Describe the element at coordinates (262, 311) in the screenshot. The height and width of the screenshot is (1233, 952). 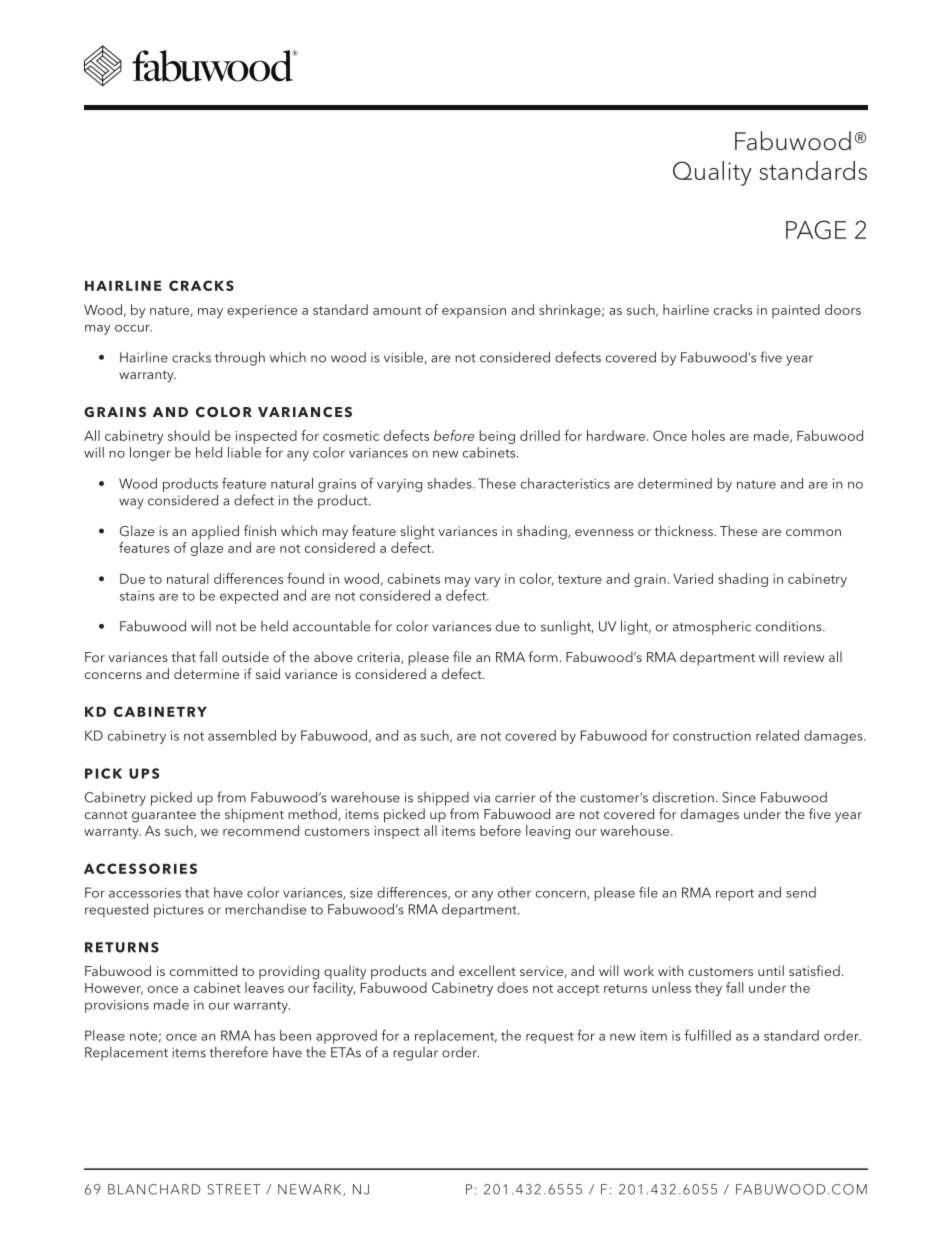
I see `experience` at that location.
